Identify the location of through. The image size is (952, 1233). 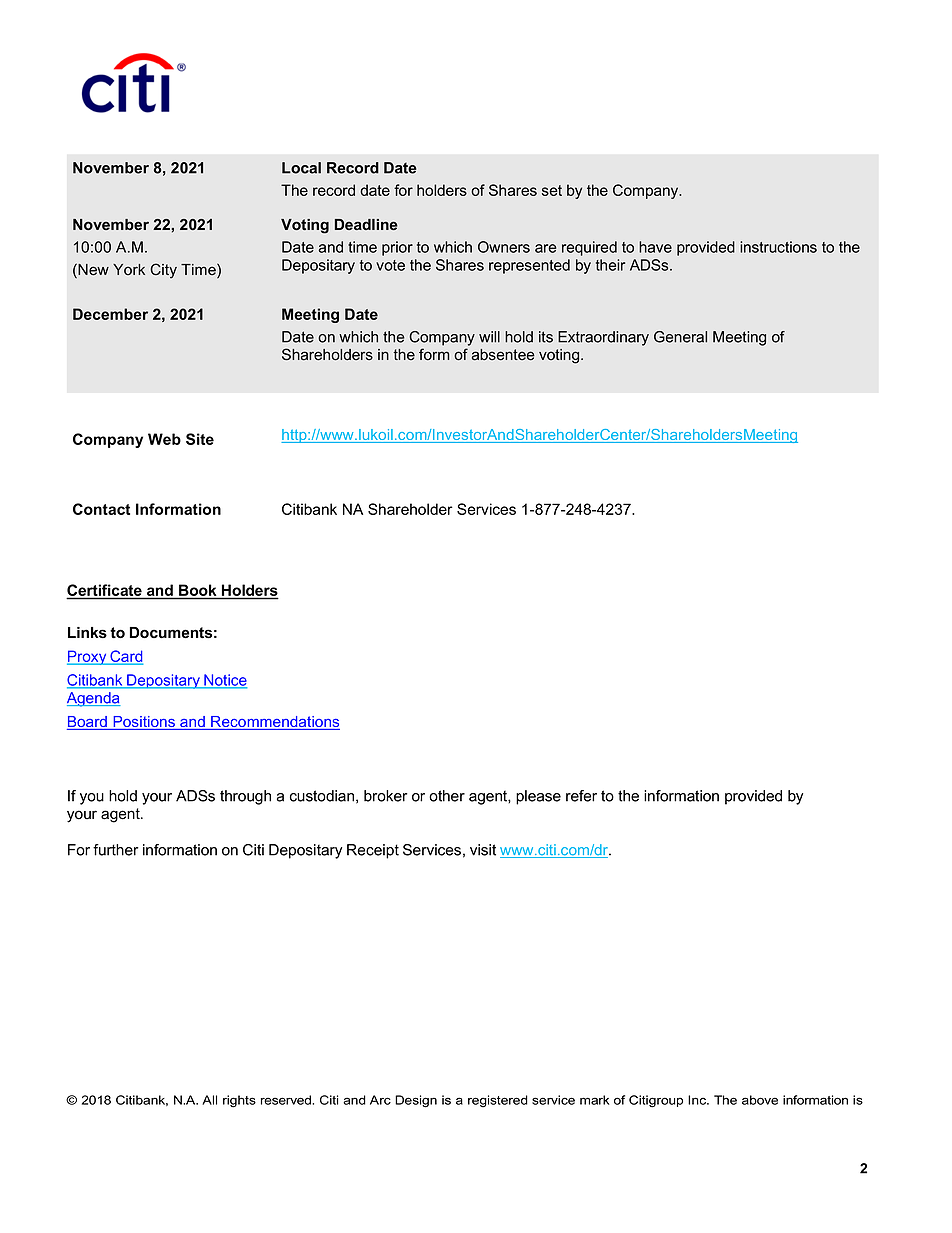
(245, 797).
